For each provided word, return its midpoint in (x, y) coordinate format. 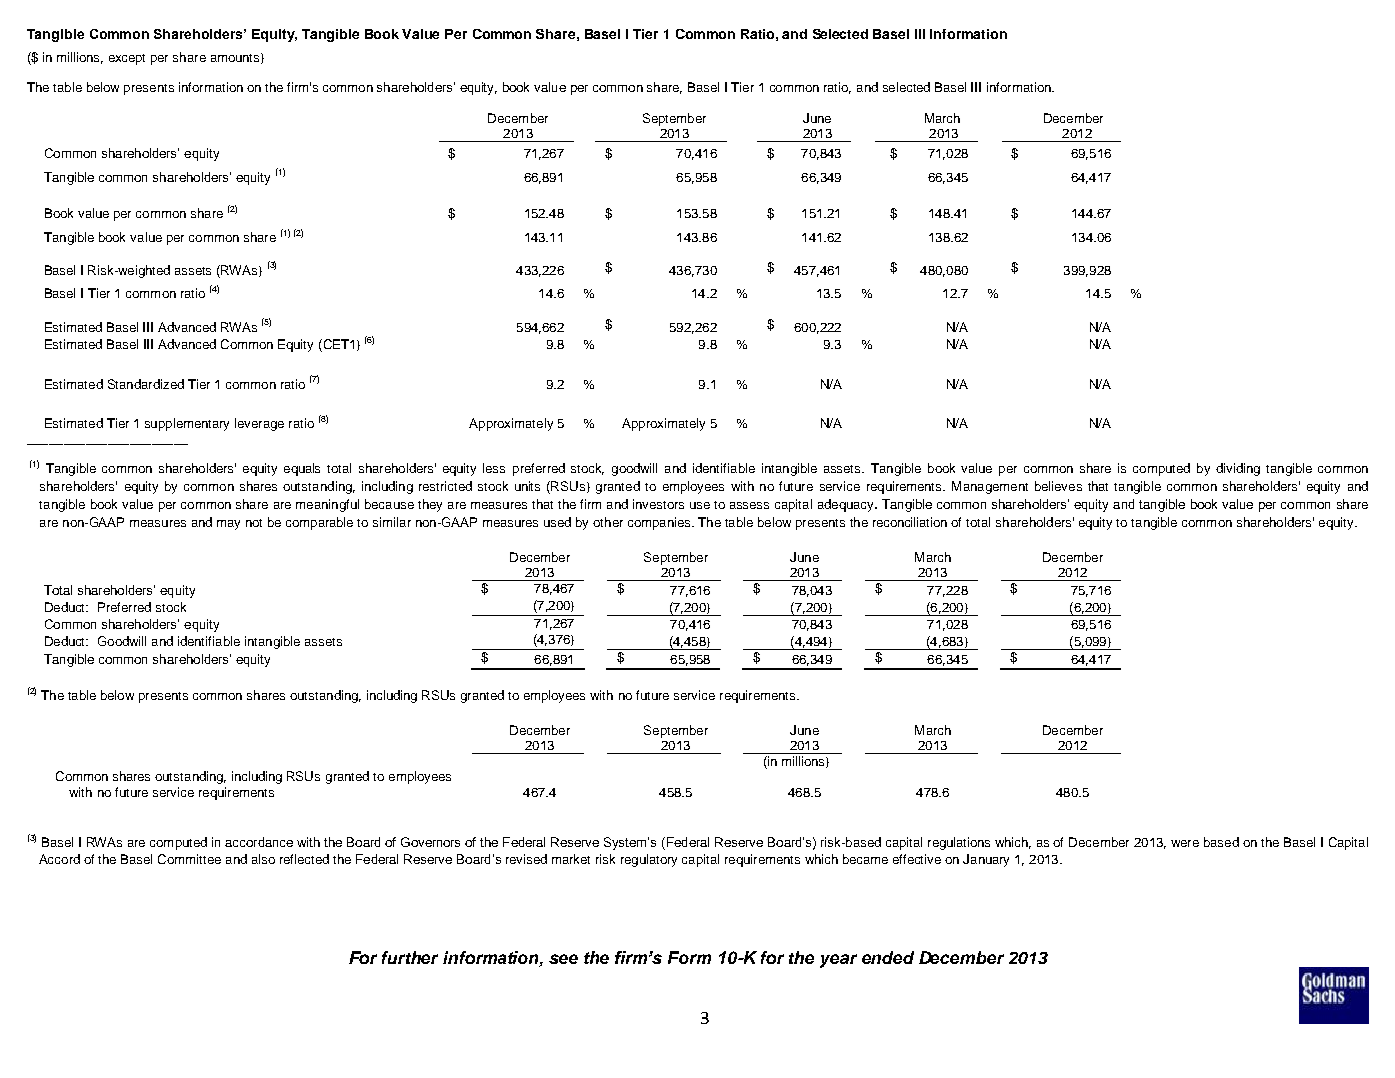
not (254, 523)
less (494, 468)
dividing (1238, 469)
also (263, 859)
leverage (259, 424)
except (127, 59)
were (1185, 843)
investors (658, 504)
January (986, 860)
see (563, 959)
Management (990, 487)
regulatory (649, 860)
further (410, 957)
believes (1058, 486)
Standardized (146, 384)
